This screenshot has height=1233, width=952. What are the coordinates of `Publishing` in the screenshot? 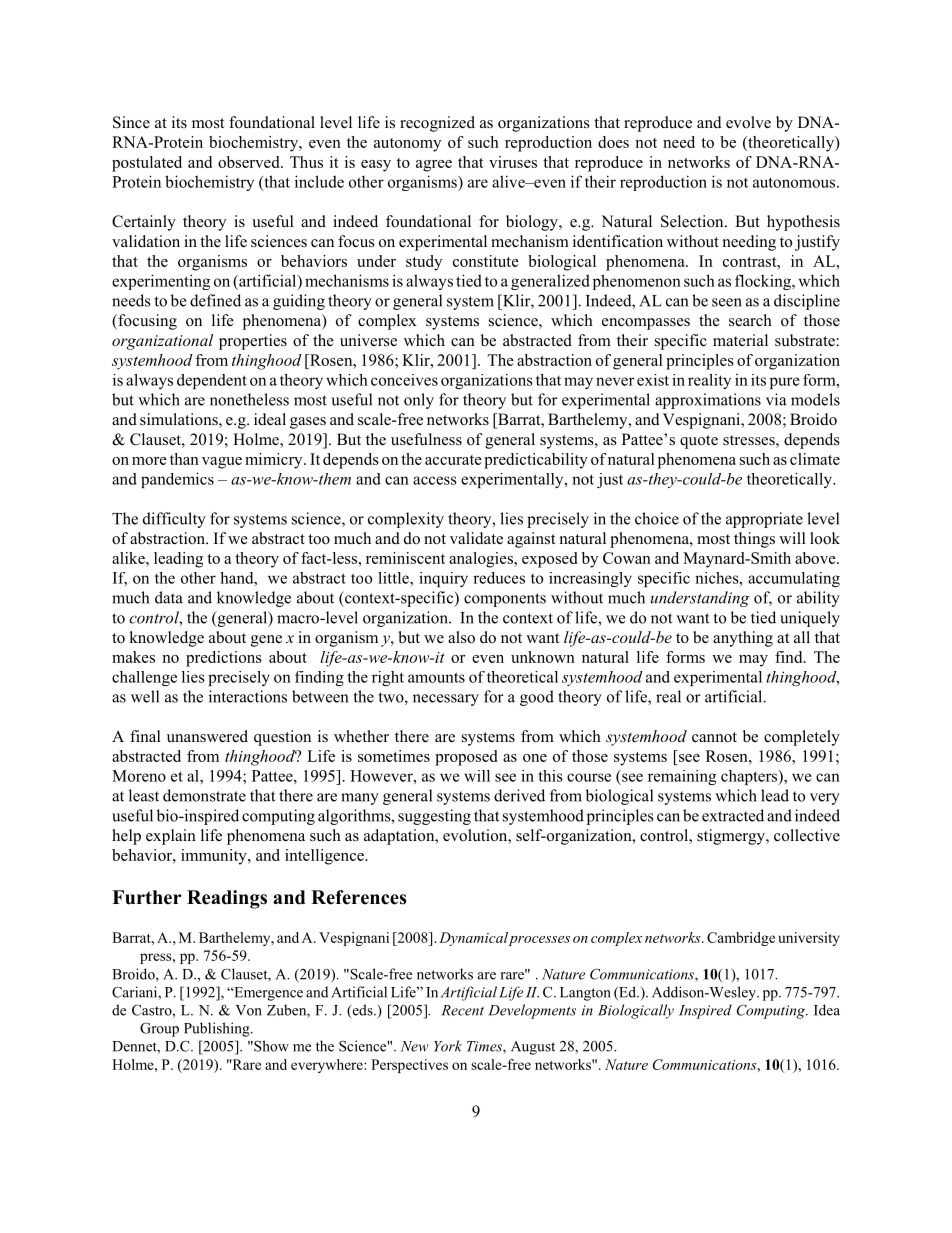 It's located at (218, 1029).
